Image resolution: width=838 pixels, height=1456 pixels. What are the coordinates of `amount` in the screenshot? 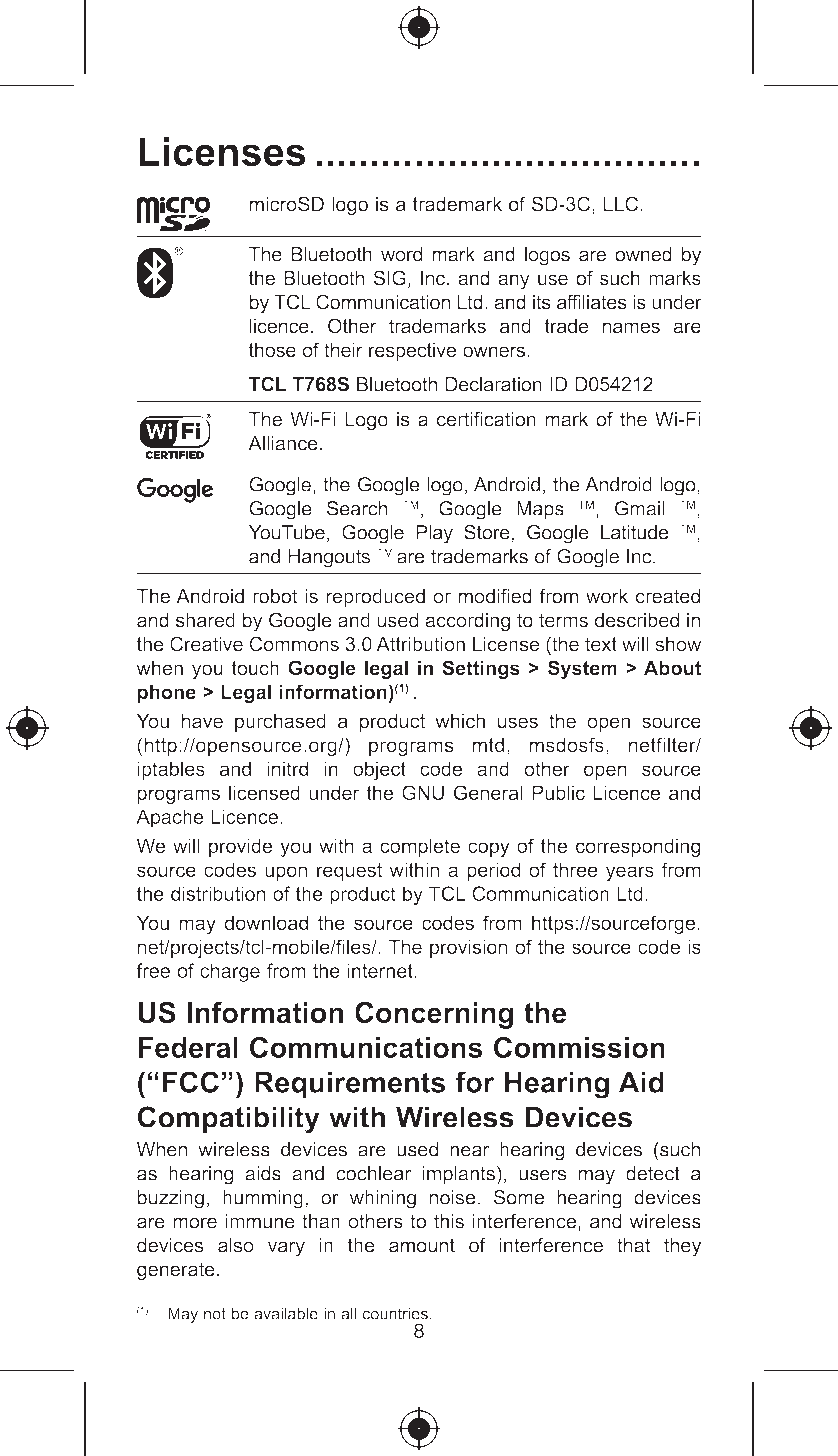 It's located at (422, 1245).
